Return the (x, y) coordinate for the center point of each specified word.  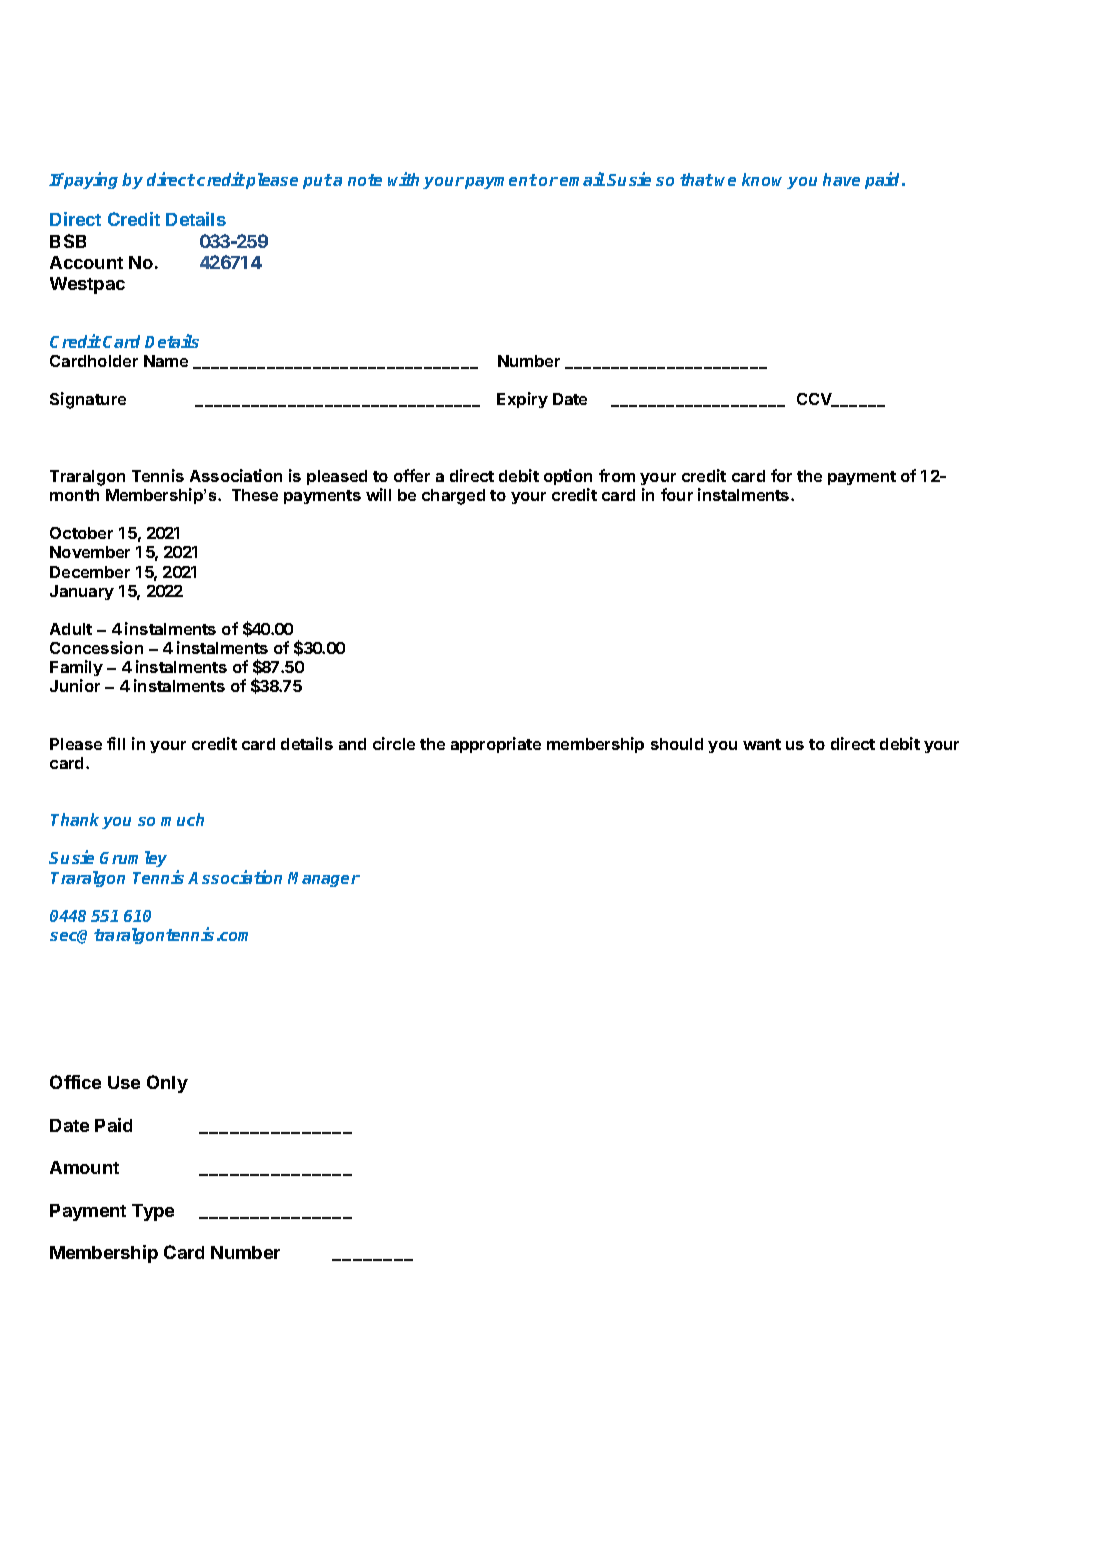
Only (167, 1084)
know (765, 181)
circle (394, 743)
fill (116, 743)
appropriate (496, 745)
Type (153, 1212)
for (781, 475)
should (677, 744)
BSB (68, 241)
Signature (88, 400)
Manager (324, 879)
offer (412, 475)
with (403, 179)
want (762, 744)
